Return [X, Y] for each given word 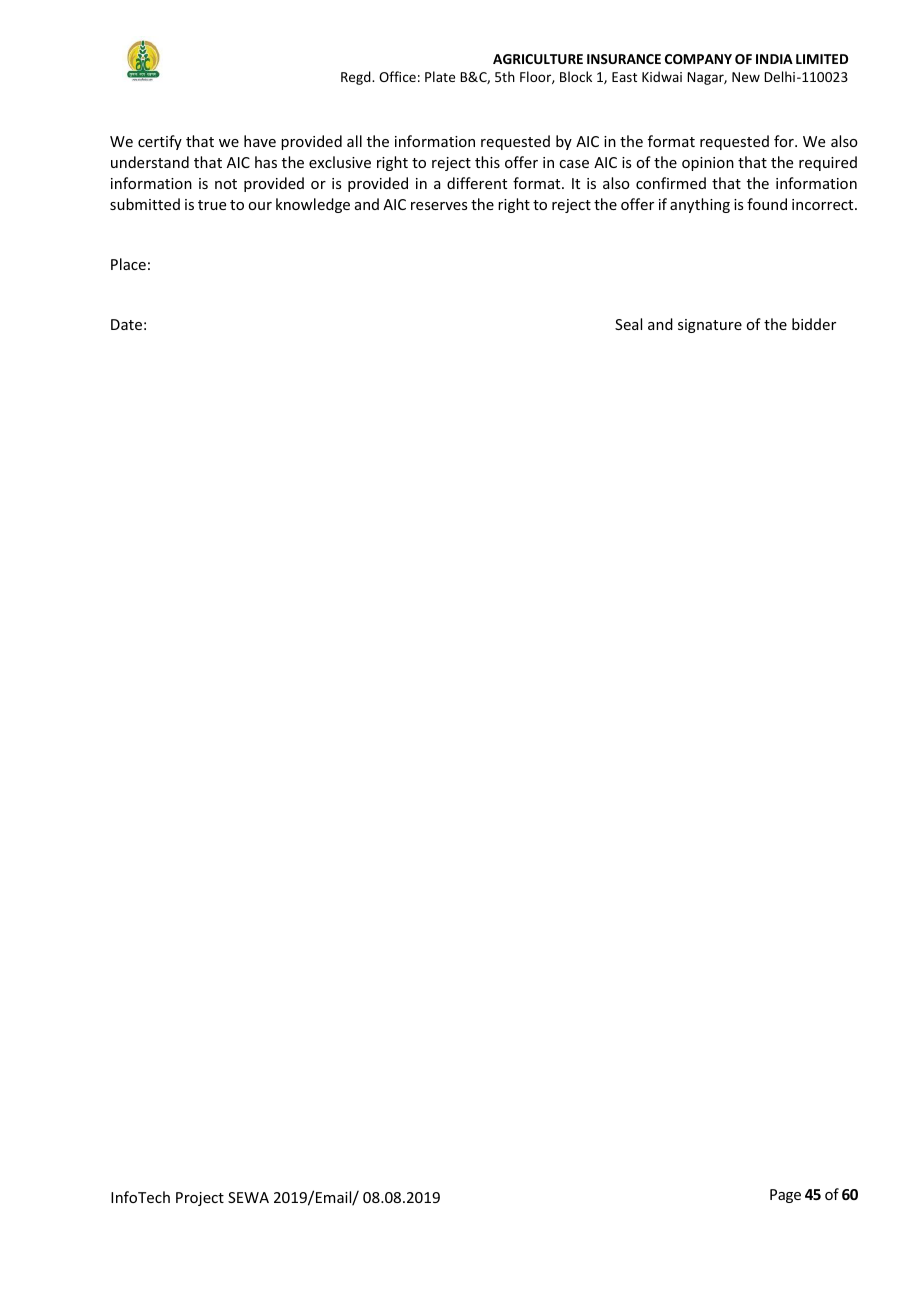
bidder [814, 324]
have [260, 141]
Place [128, 264]
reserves [439, 206]
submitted [145, 204]
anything [700, 205]
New [746, 77]
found [767, 204]
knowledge [313, 205]
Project [200, 1199]
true [212, 205]
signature [710, 326]
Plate [440, 76]
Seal [628, 324]
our [260, 206]
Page [785, 1196]
